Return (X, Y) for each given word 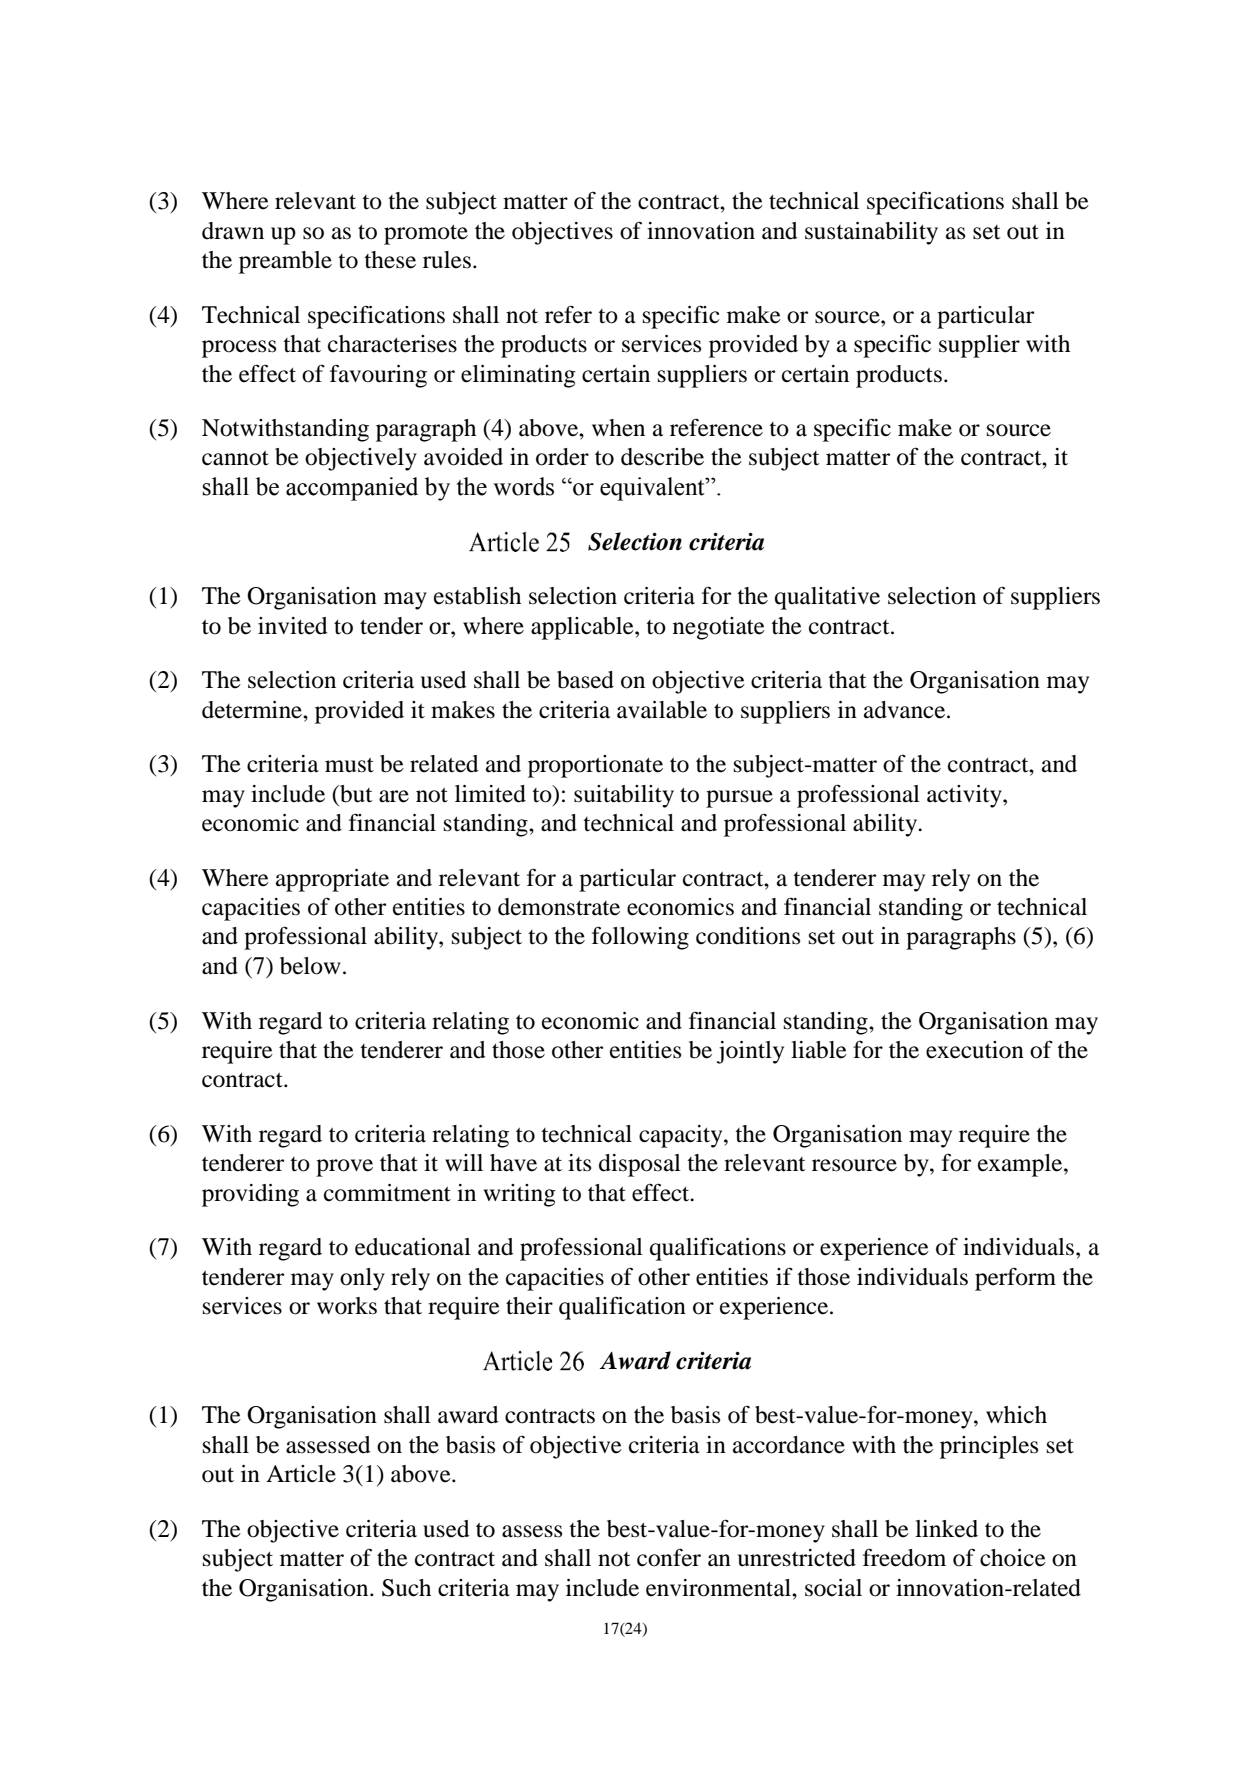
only (362, 1279)
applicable (583, 628)
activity (965, 796)
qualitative (827, 598)
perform (1015, 1279)
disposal (640, 1165)
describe (662, 457)
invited (293, 626)
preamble (285, 262)
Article (301, 1474)
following (640, 938)
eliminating (518, 376)
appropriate (332, 880)
